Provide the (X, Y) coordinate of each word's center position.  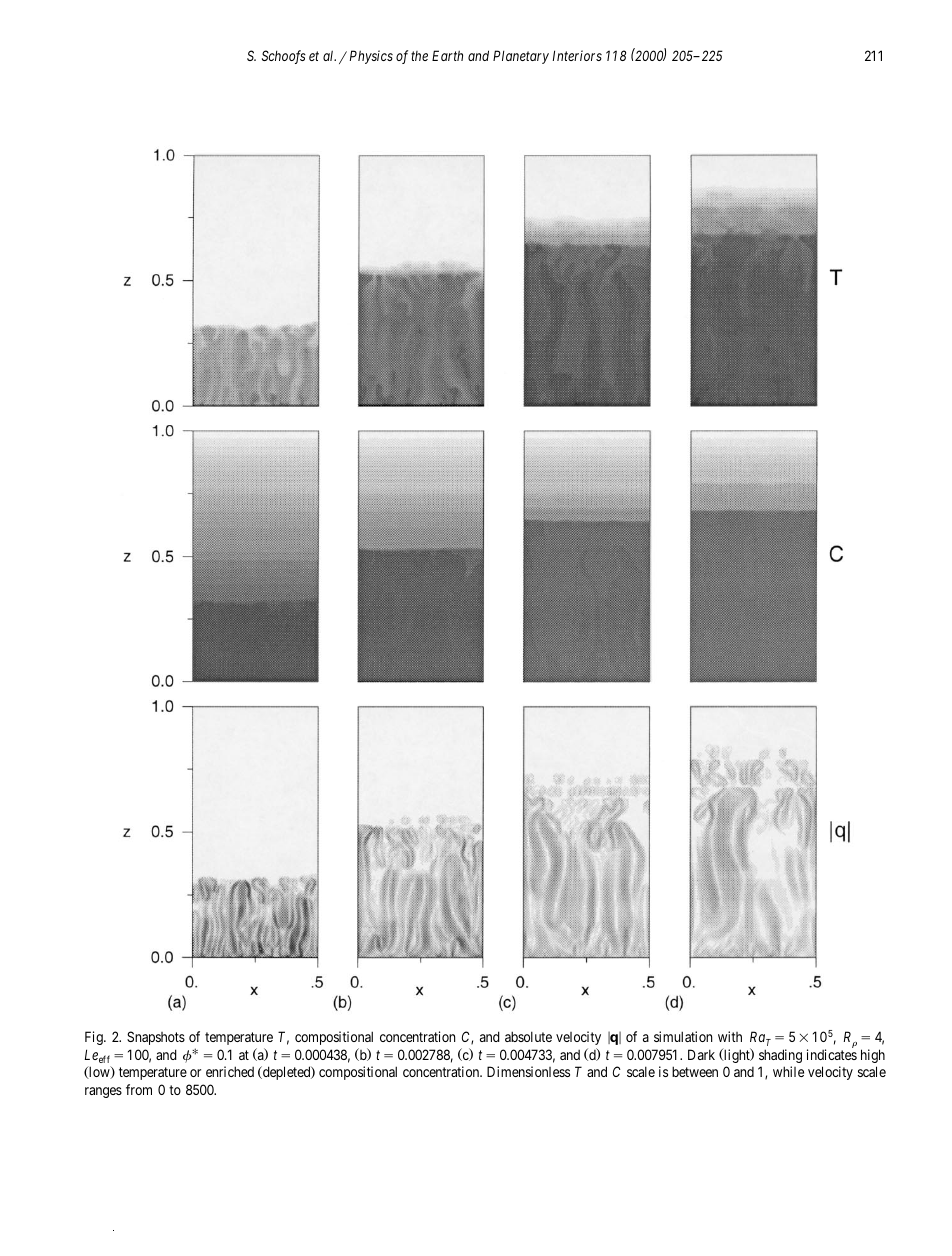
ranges (103, 1092)
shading (780, 1056)
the (419, 56)
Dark (701, 1054)
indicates (832, 1054)
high (873, 1056)
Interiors (577, 55)
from (139, 1089)
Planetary (521, 57)
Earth (447, 55)
